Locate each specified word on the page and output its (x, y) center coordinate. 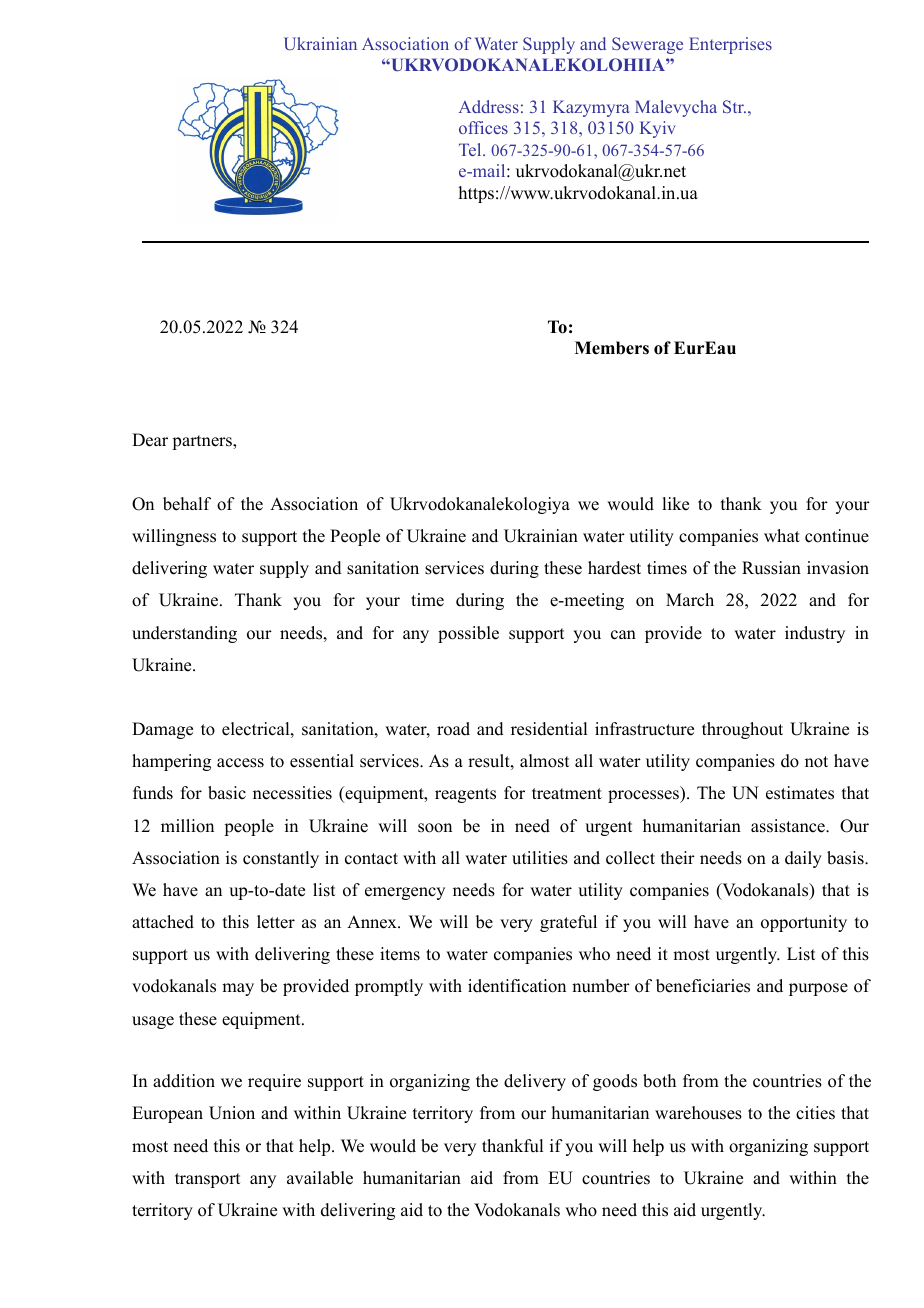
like (675, 504)
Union (232, 1113)
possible (468, 634)
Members (612, 348)
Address (489, 106)
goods (615, 1082)
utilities (540, 858)
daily (803, 859)
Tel (471, 149)
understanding (184, 634)
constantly (281, 859)
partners (203, 442)
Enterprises (730, 45)
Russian (771, 568)
